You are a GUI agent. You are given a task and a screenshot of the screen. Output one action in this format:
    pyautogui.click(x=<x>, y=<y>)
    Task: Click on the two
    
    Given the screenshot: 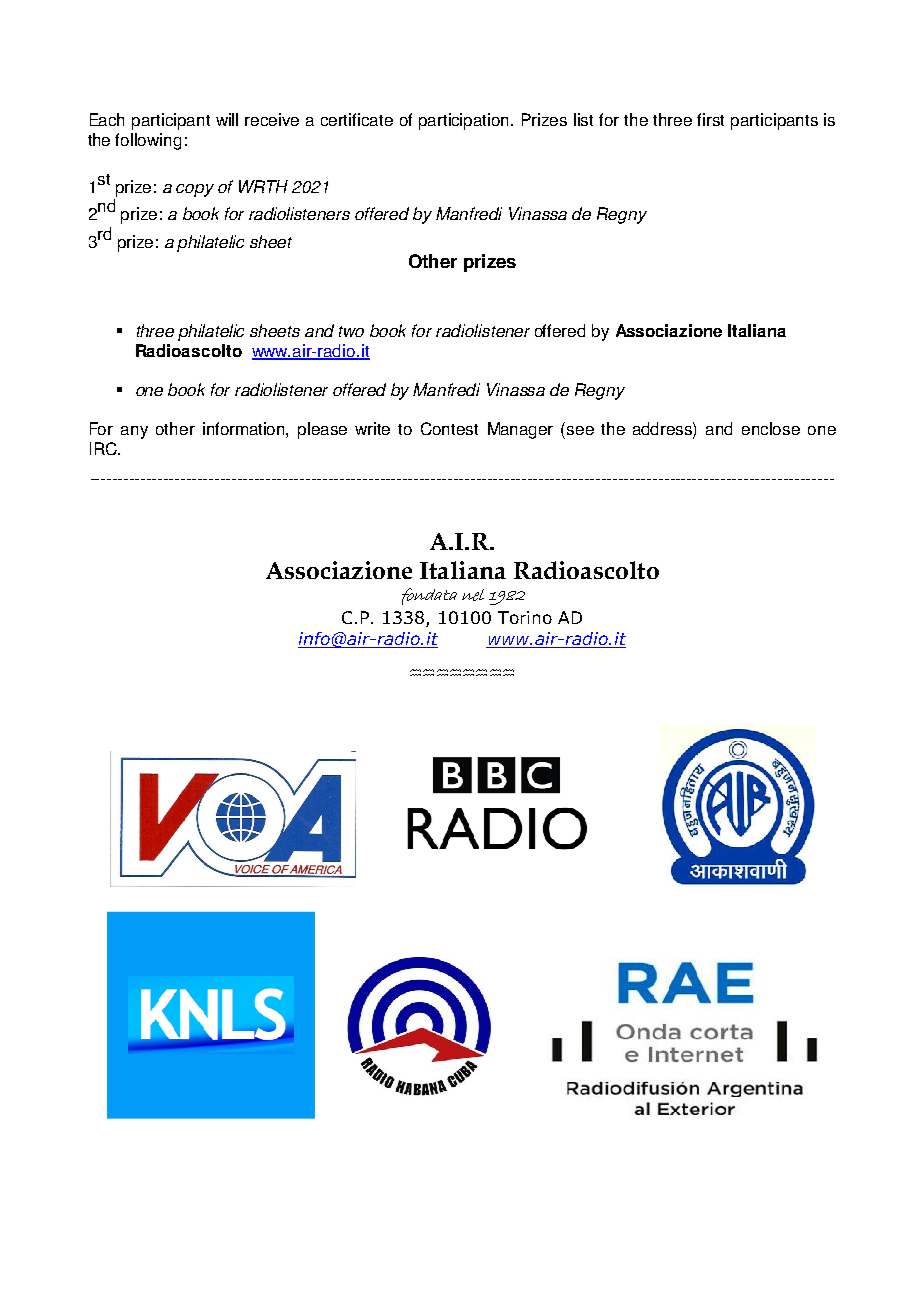 What is the action you would take?
    pyautogui.click(x=351, y=331)
